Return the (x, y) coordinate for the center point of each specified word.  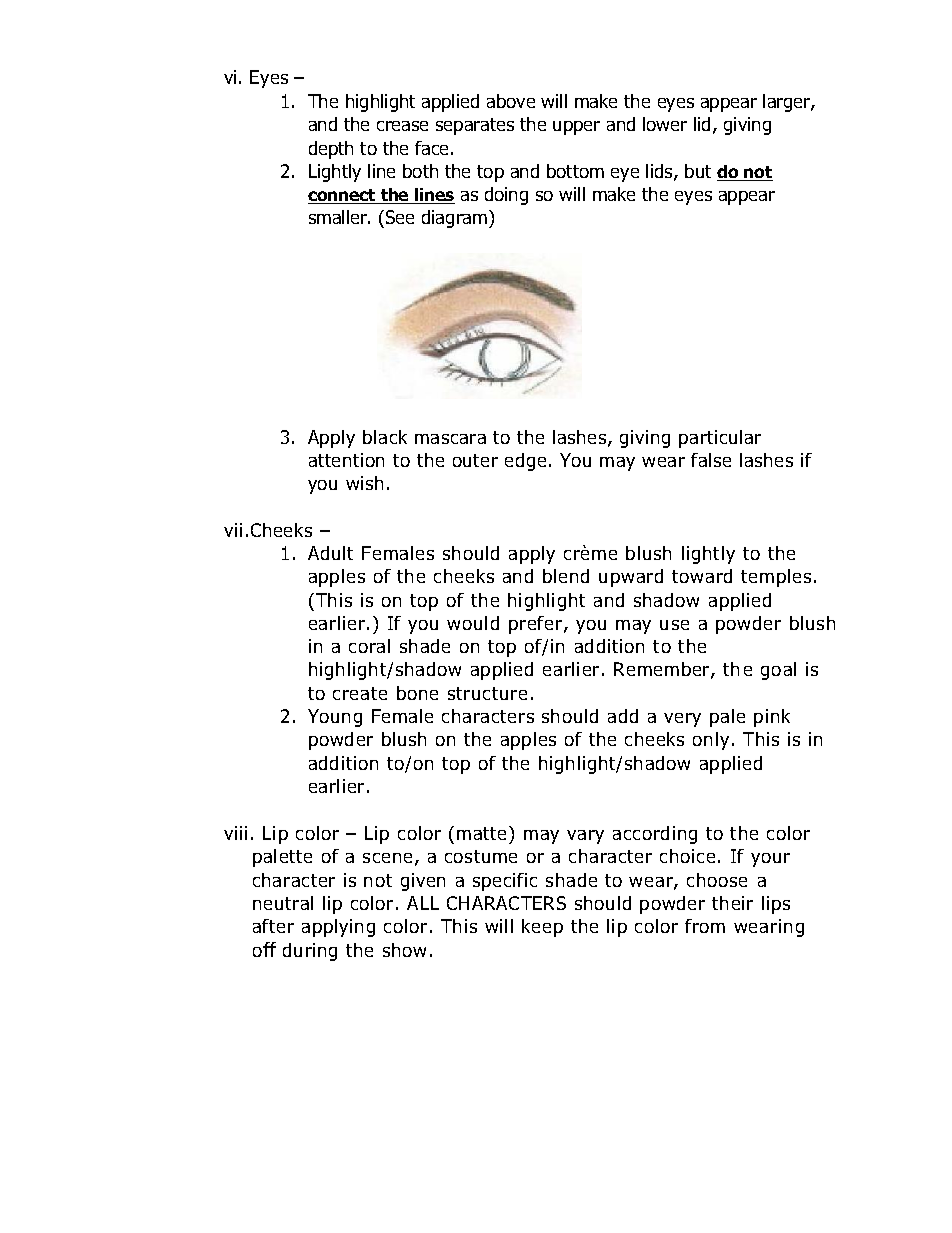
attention (346, 460)
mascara (450, 439)
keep (542, 928)
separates (475, 126)
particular (720, 439)
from (705, 926)
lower (665, 124)
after (273, 926)
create (360, 693)
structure (487, 693)
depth (331, 150)
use (674, 625)
